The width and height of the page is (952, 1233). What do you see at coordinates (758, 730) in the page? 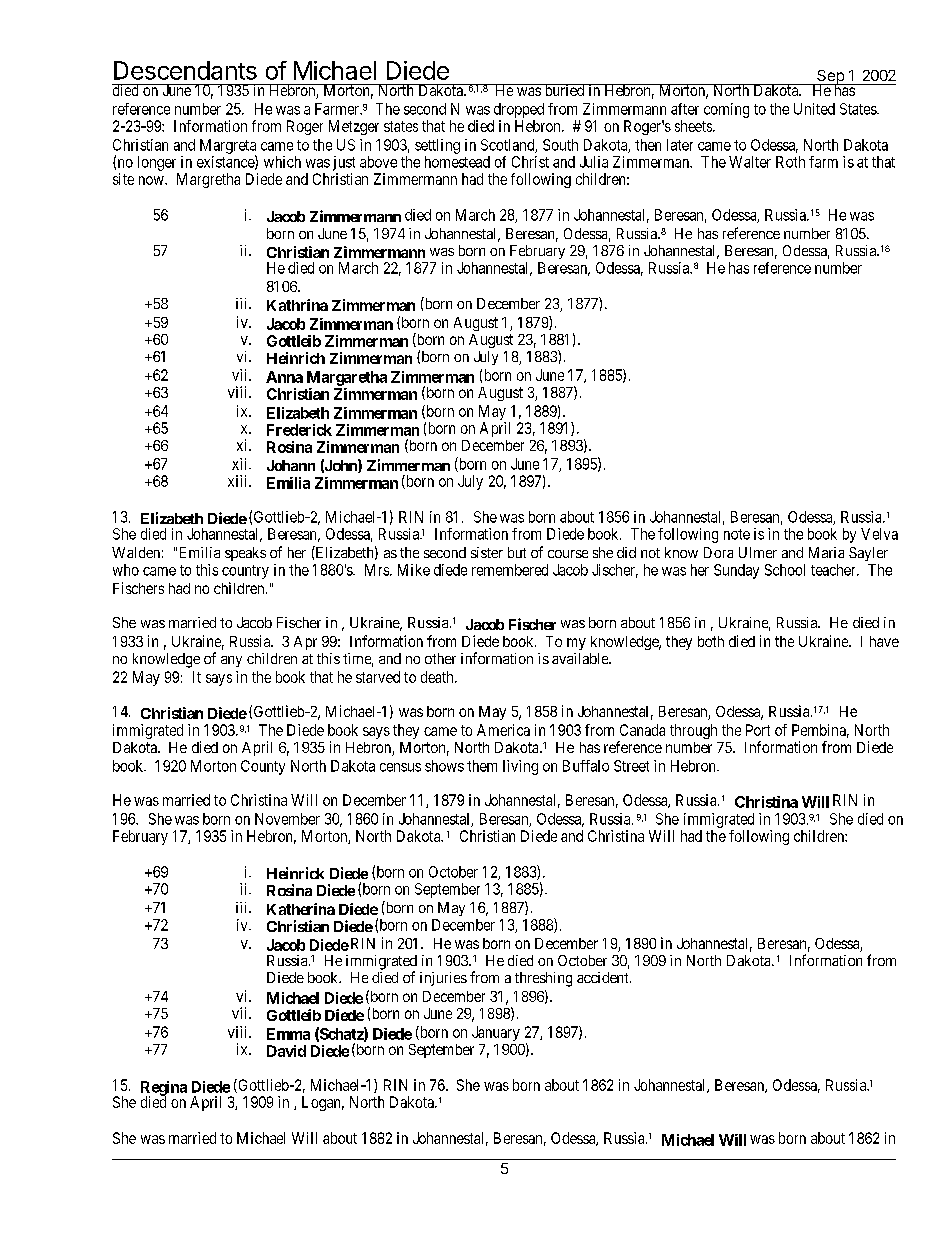
I see `Port` at bounding box center [758, 730].
